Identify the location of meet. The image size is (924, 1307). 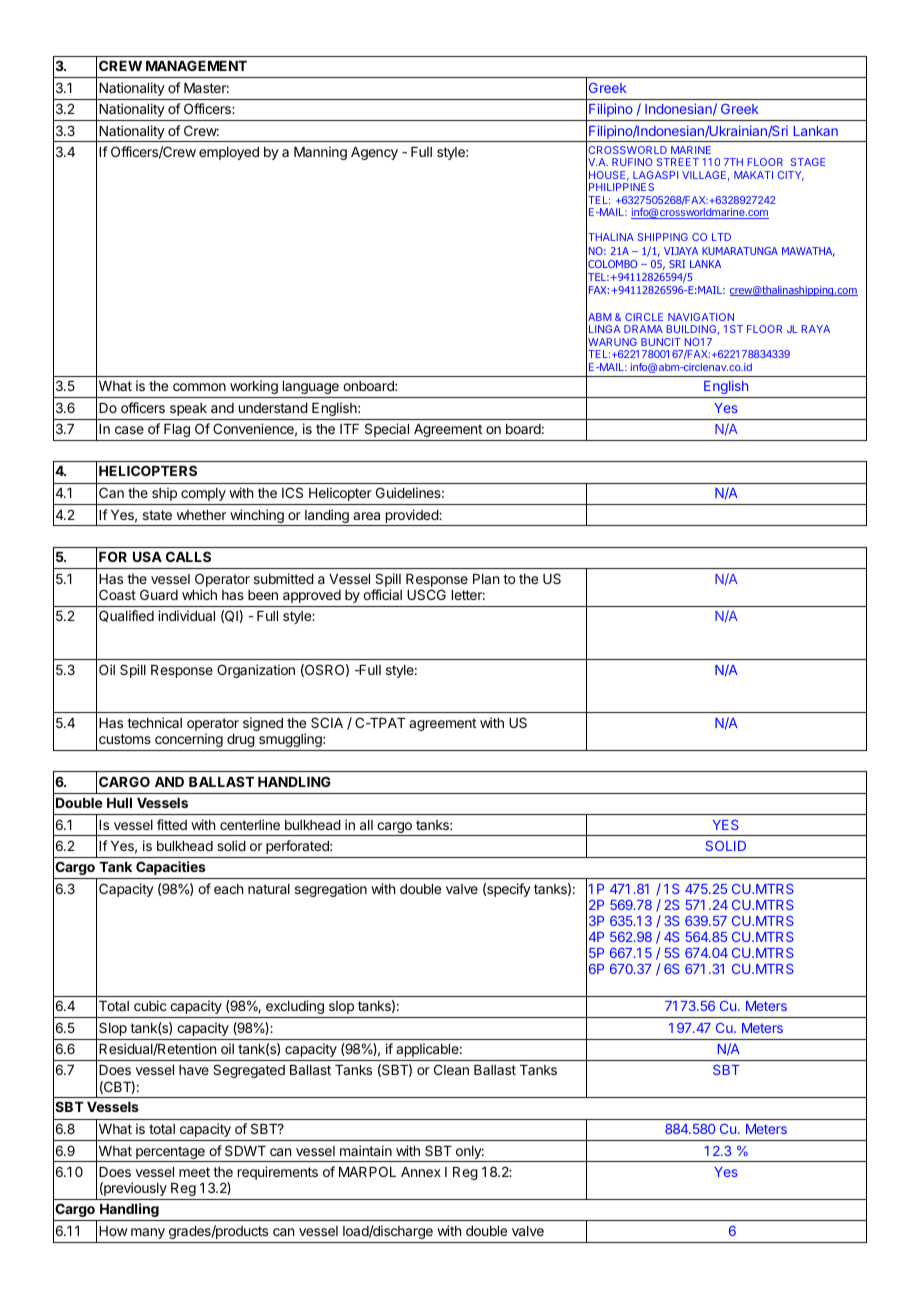
(194, 1172).
